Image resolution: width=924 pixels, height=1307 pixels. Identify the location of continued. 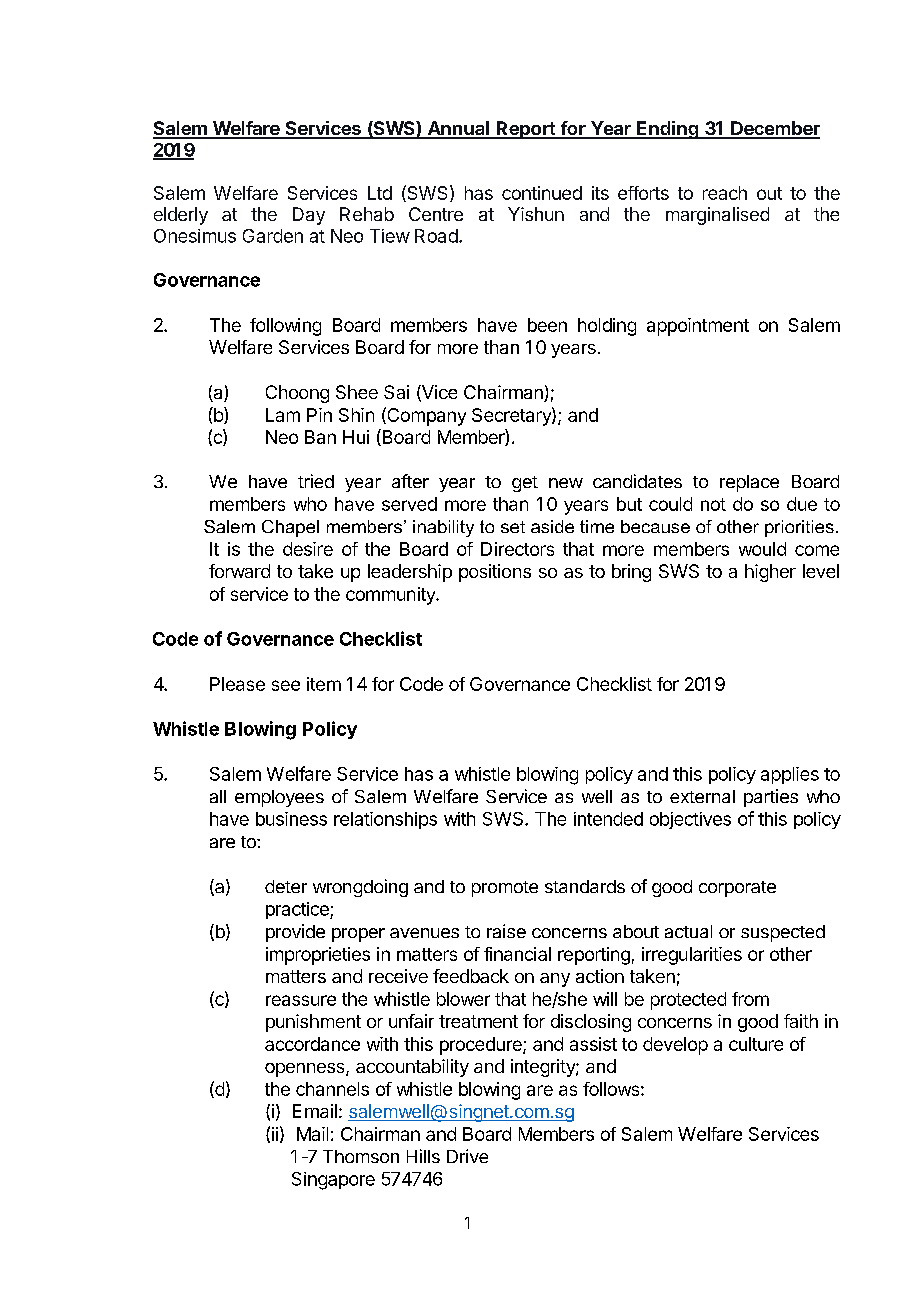
(542, 193).
